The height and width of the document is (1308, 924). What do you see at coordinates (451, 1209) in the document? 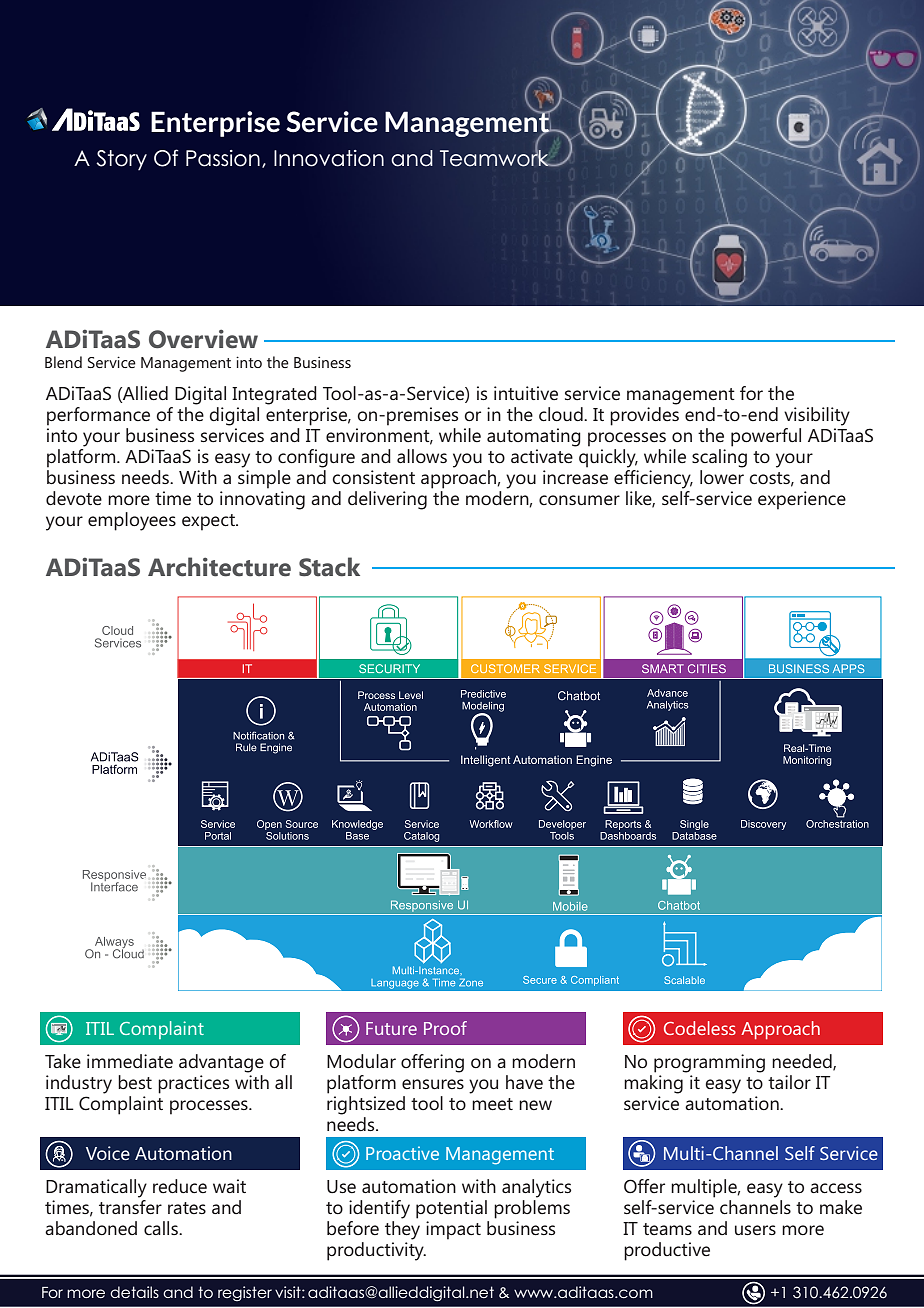
I see `potential` at bounding box center [451, 1209].
